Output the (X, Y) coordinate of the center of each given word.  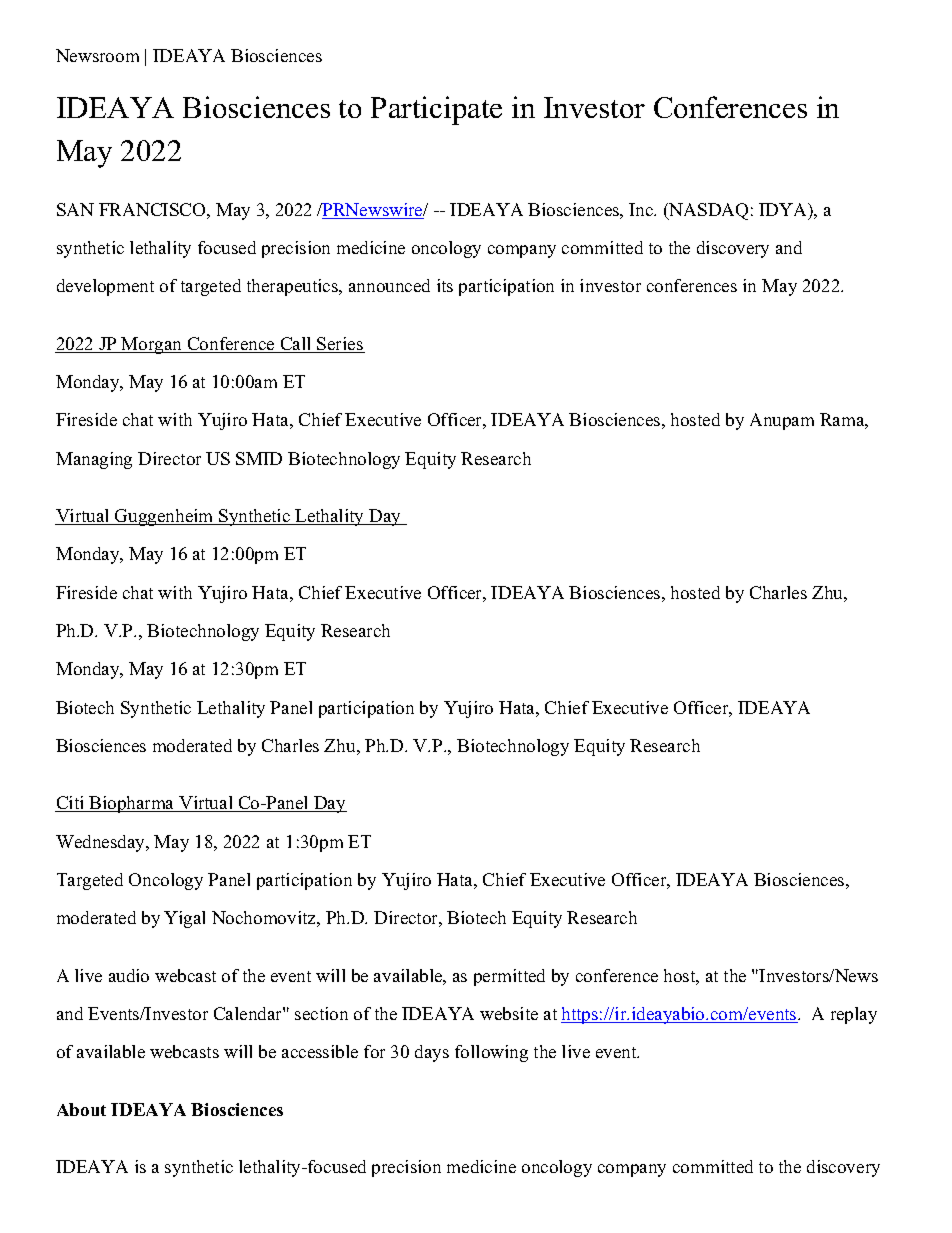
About (81, 1109)
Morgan (152, 345)
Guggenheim (164, 517)
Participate (436, 110)
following (491, 1053)
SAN (75, 209)
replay (854, 1015)
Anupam (782, 421)
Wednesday (102, 843)
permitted (509, 977)
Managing (94, 460)
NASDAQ (707, 211)
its (445, 285)
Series (340, 345)
